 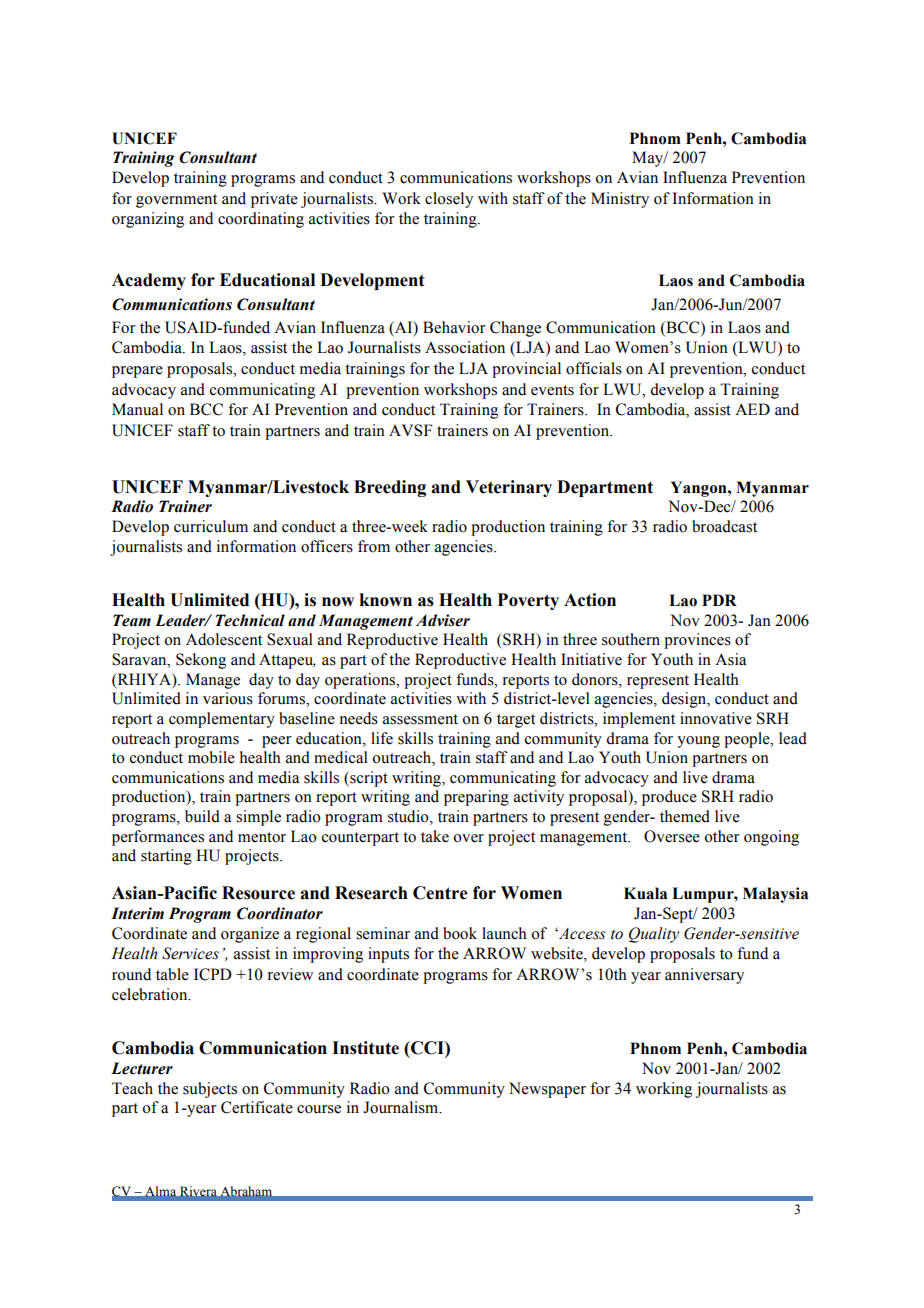 What do you see at coordinates (704, 976) in the screenshot?
I see `anniversary` at bounding box center [704, 976].
